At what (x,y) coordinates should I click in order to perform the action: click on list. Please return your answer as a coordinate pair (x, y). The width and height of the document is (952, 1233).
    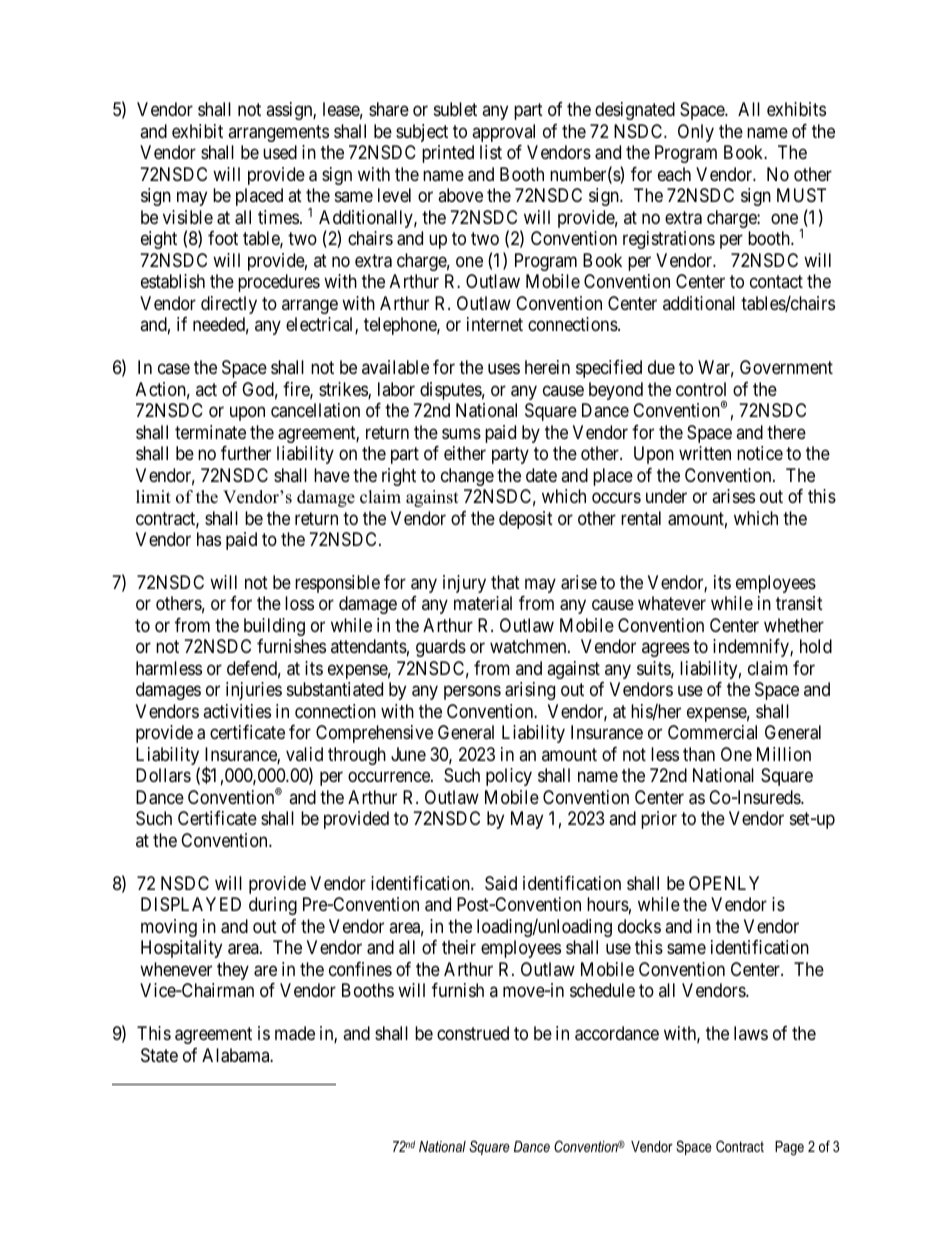
    Looking at the image, I should click on (491, 152).
